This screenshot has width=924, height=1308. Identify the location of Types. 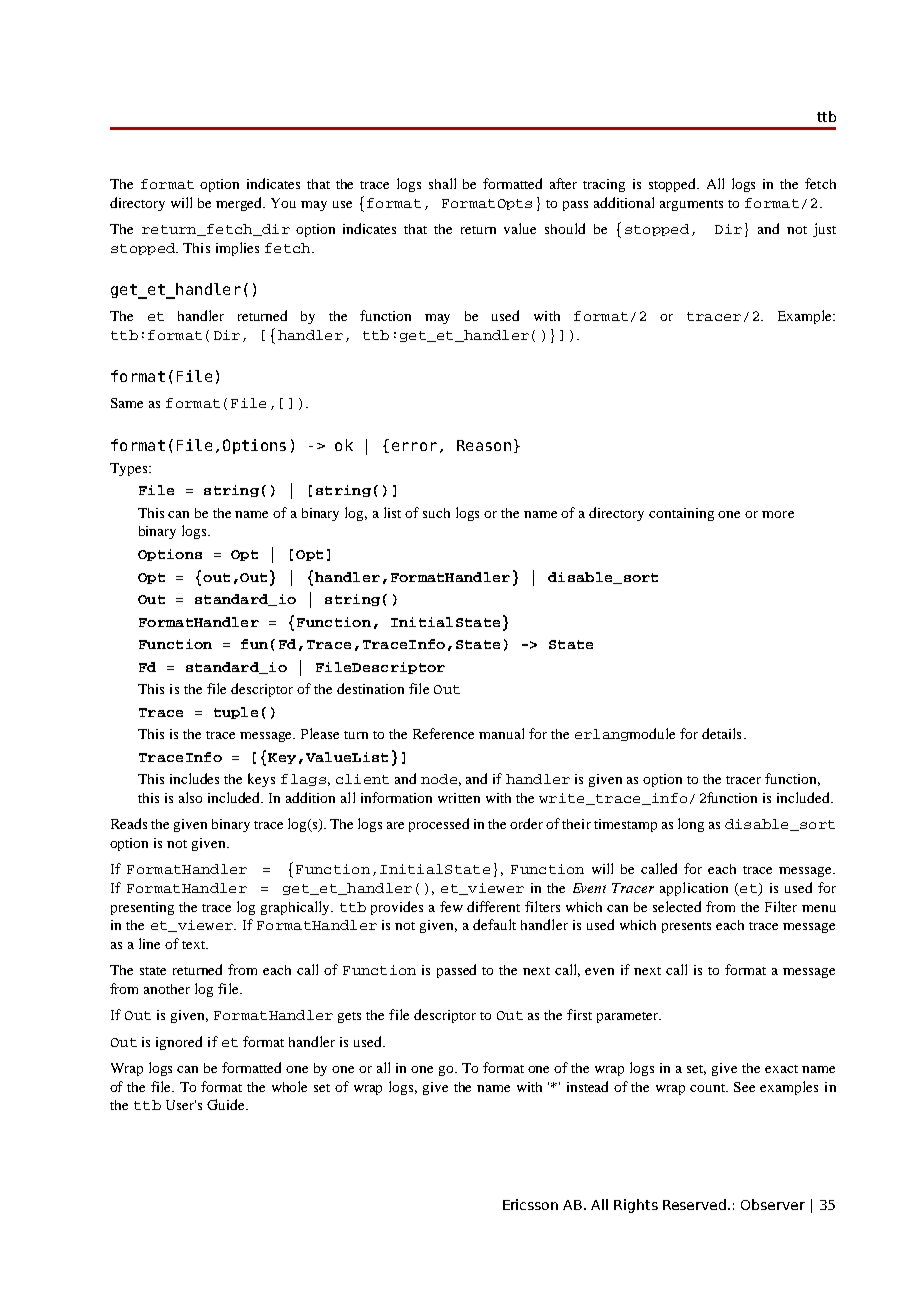
(130, 469).
